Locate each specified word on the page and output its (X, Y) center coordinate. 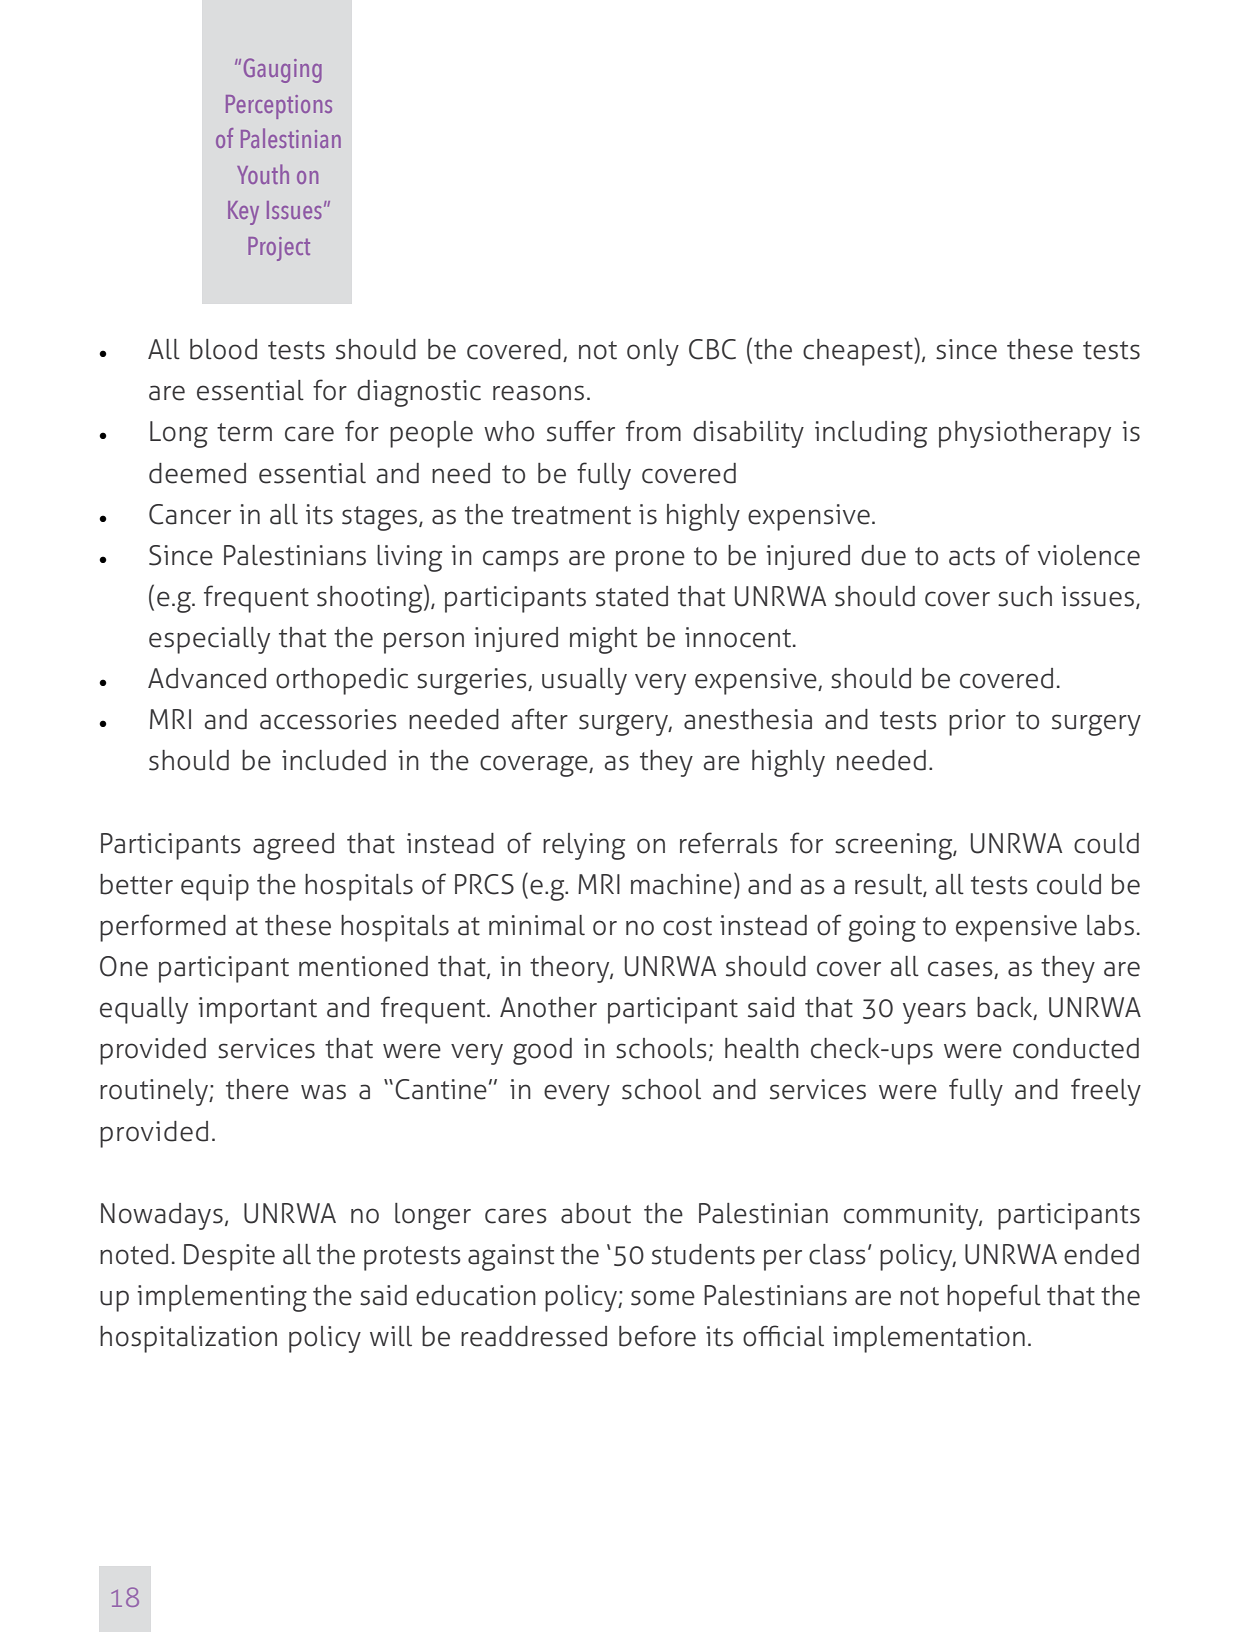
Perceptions (279, 107)
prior (977, 722)
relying (584, 846)
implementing (222, 1298)
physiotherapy (1025, 434)
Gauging (283, 70)
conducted (1076, 1048)
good (542, 1051)
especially (209, 640)
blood (223, 349)
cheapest (859, 352)
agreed (293, 846)
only (653, 352)
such (1025, 596)
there (257, 1089)
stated (632, 596)
